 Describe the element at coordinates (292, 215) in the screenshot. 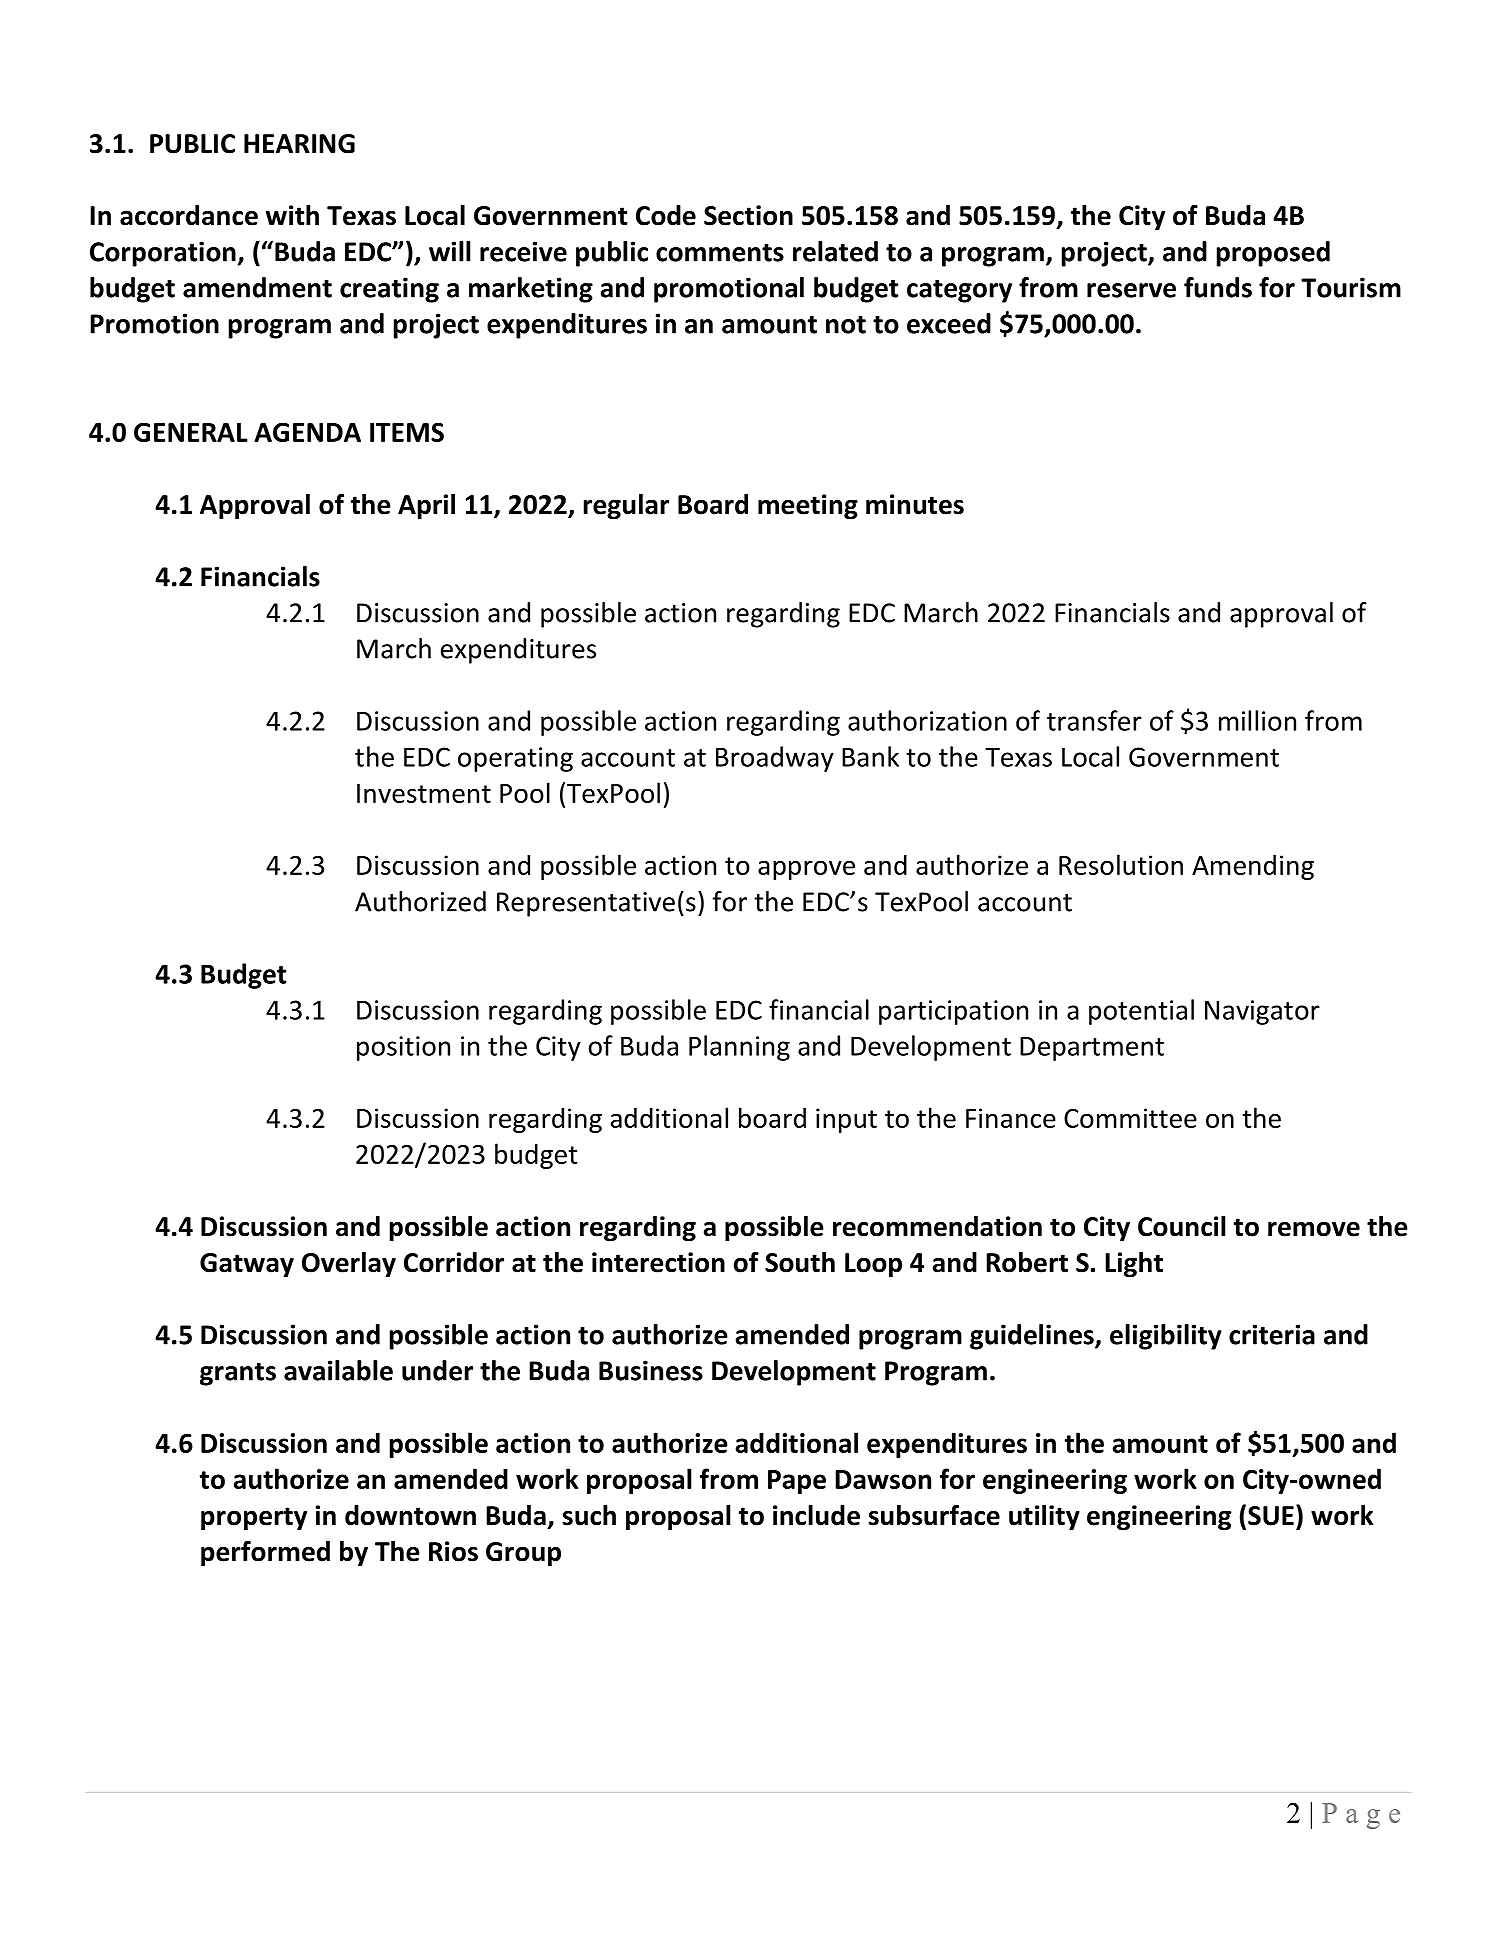

I see `with` at that location.
